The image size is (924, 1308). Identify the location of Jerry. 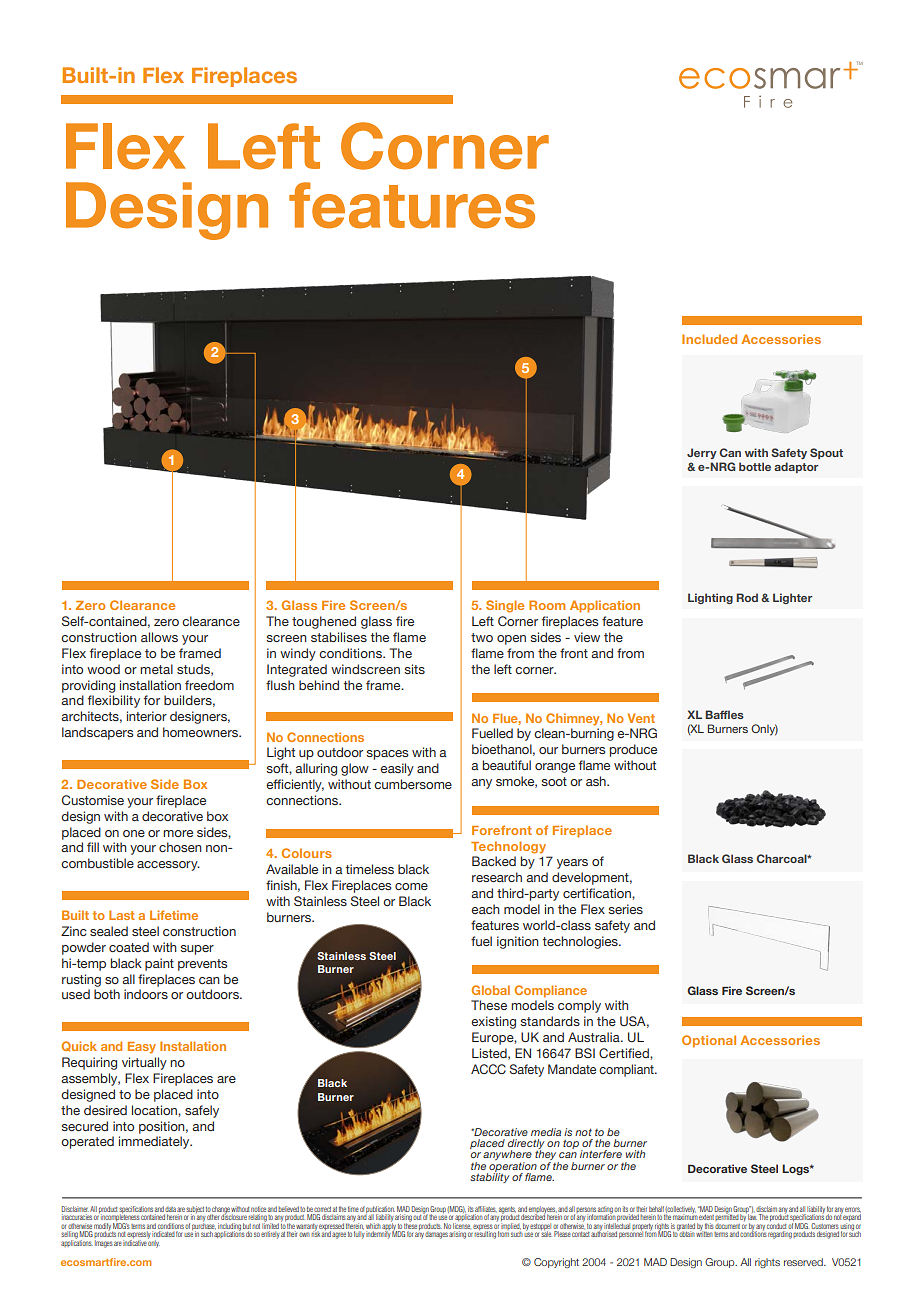
(702, 453).
